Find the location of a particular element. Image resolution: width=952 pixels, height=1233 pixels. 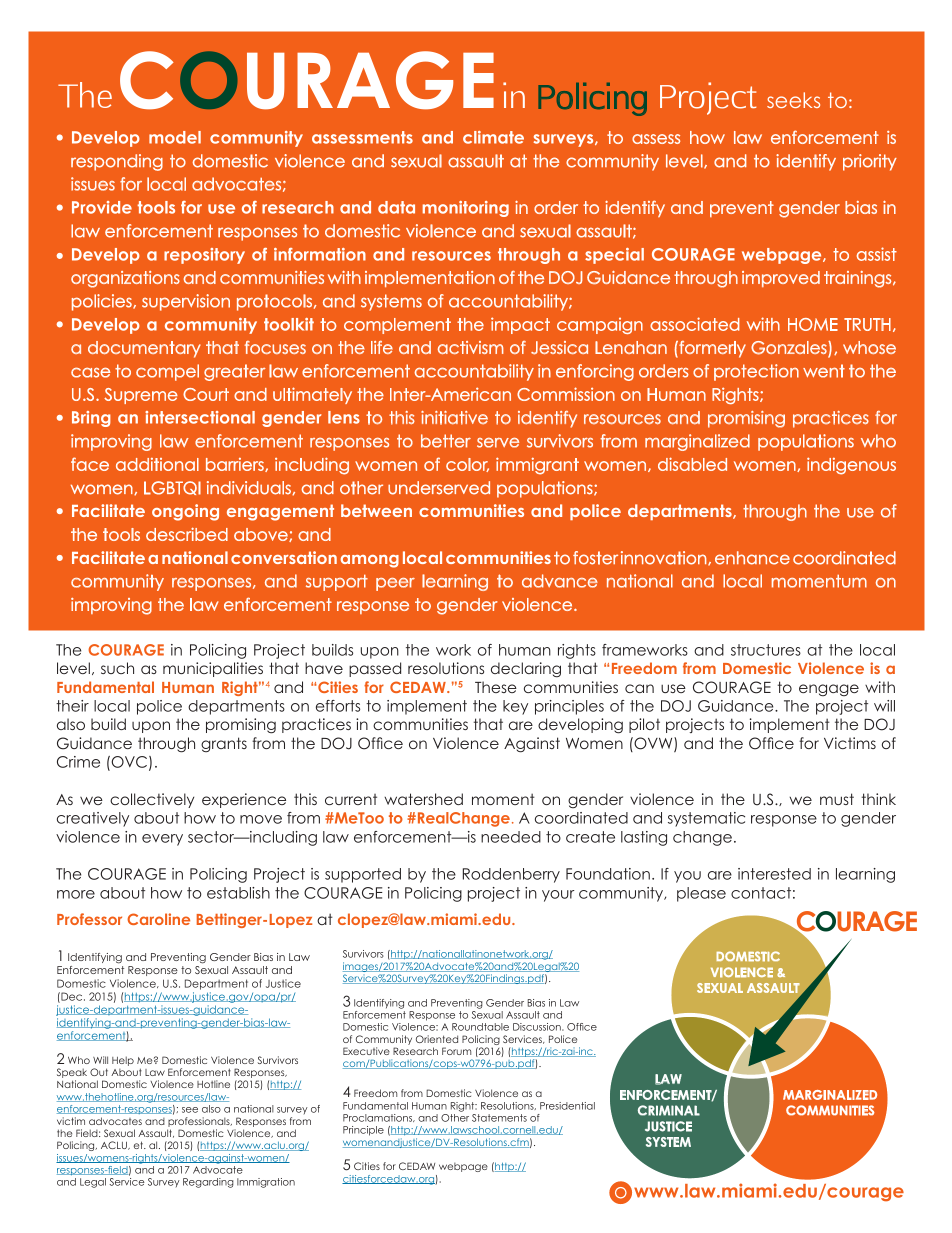

professionals is located at coordinates (200, 1122).
